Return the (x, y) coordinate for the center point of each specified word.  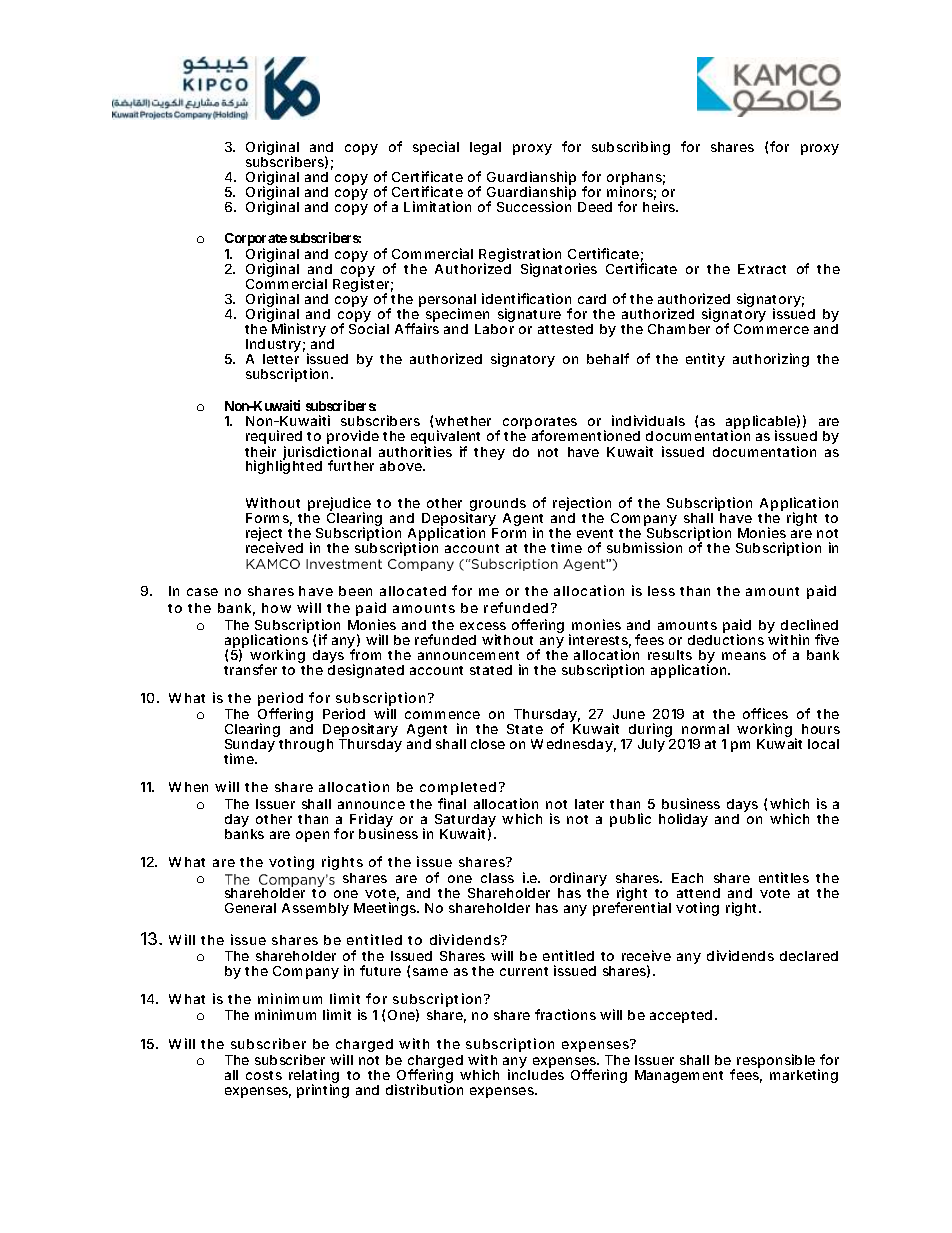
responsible (778, 1062)
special (436, 148)
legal (485, 148)
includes (536, 1074)
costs (264, 1075)
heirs (660, 206)
